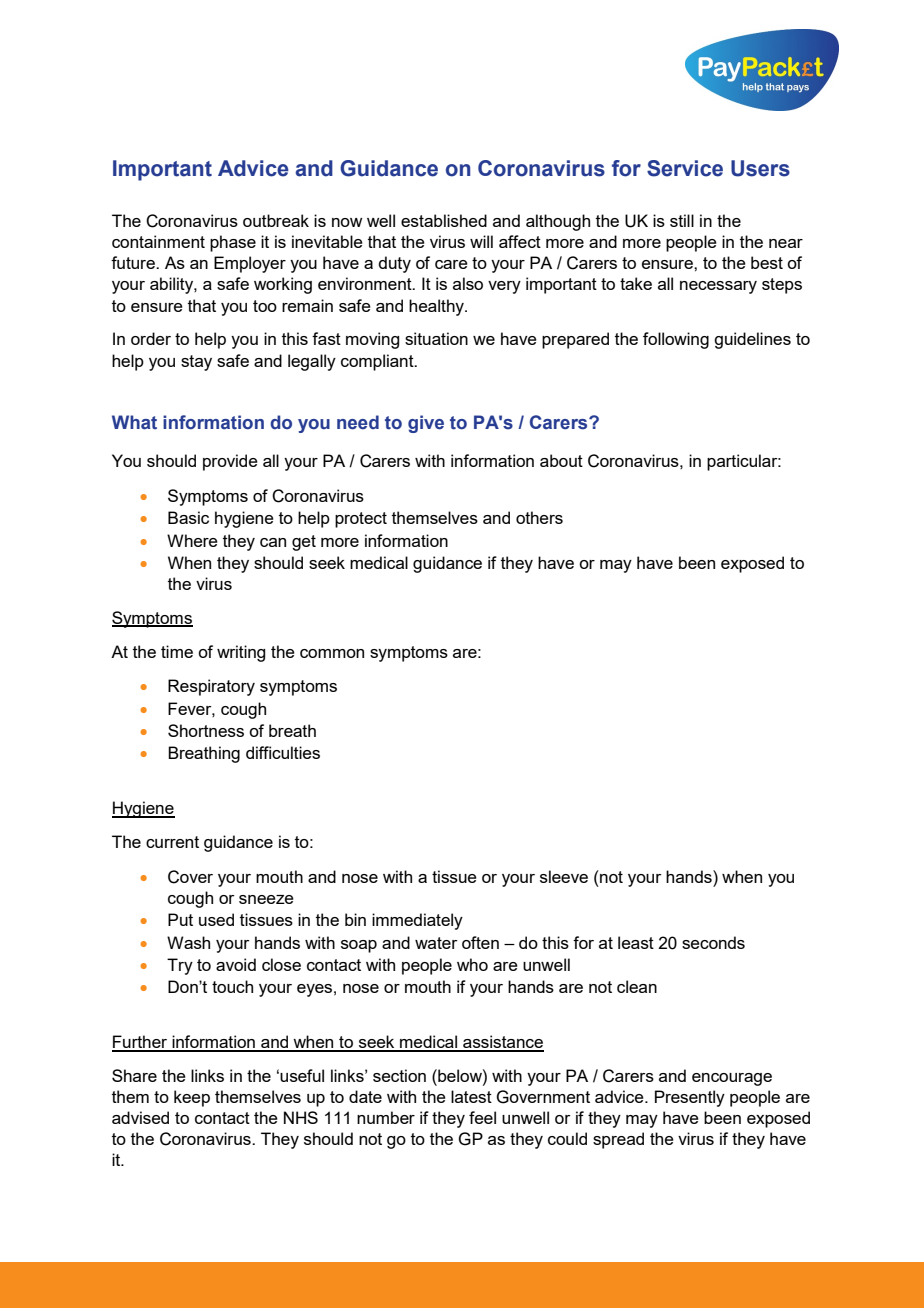 This document has width=924, height=1308. I want to click on latest, so click(471, 1096).
